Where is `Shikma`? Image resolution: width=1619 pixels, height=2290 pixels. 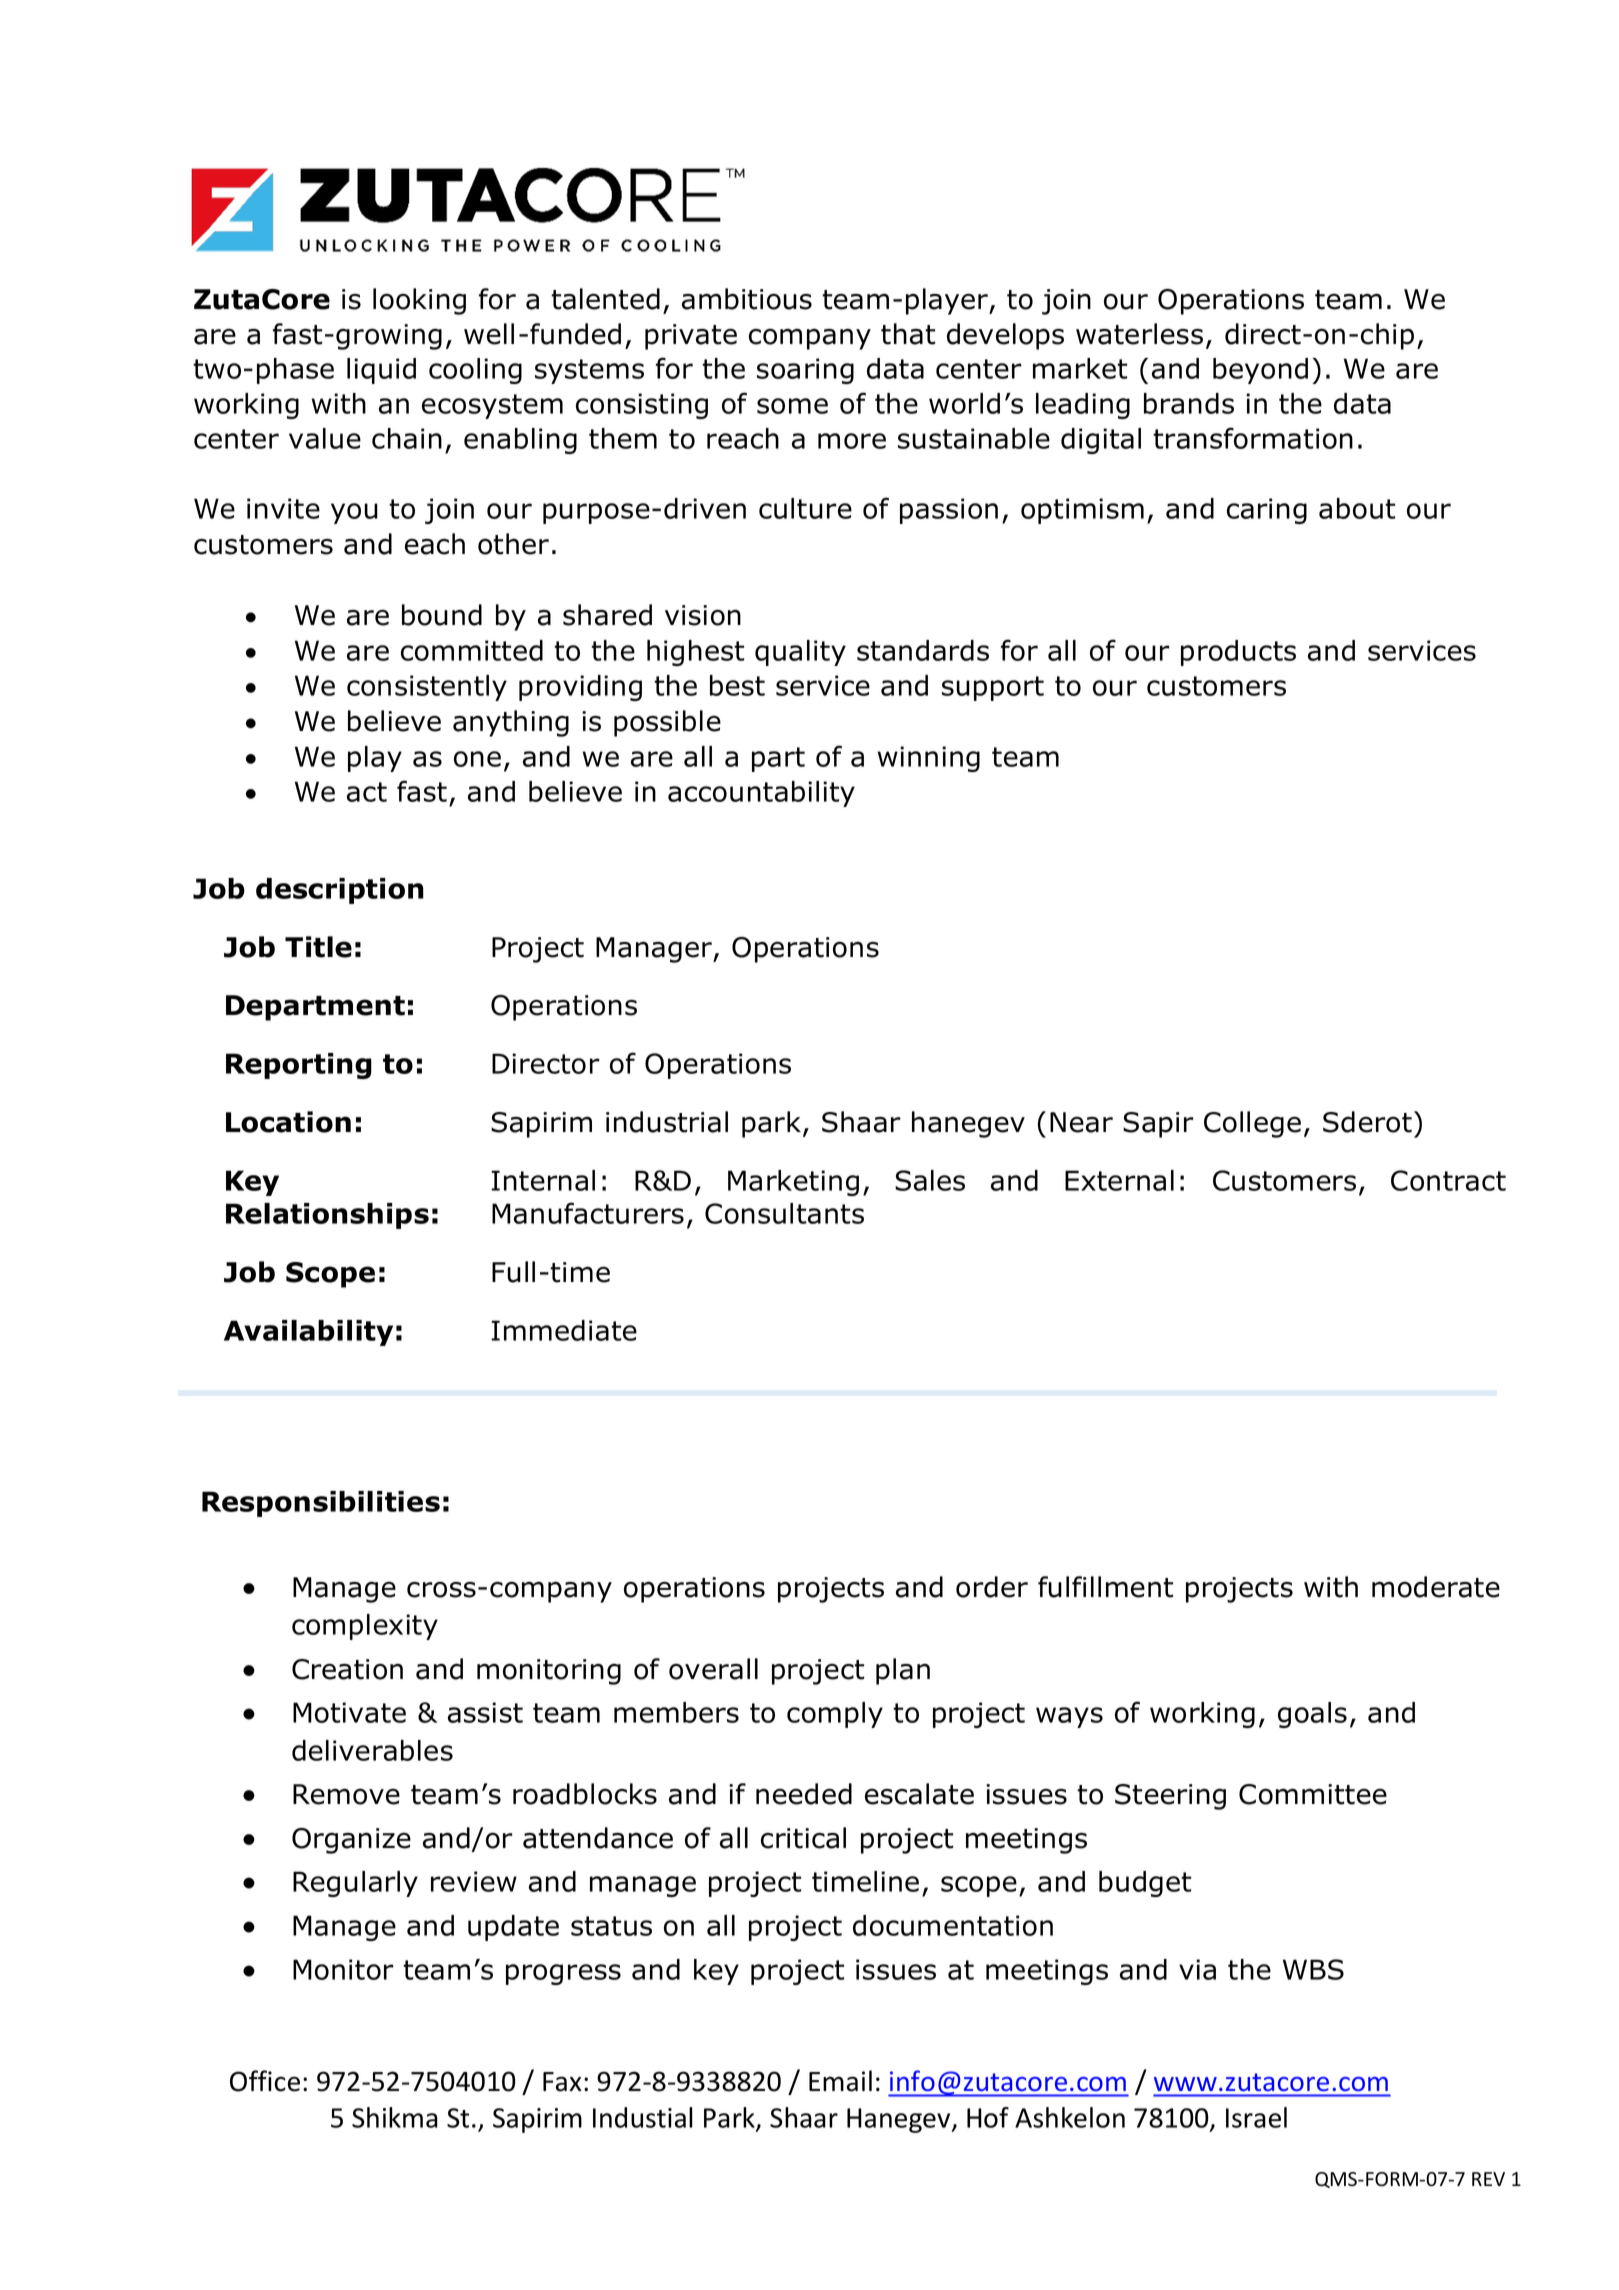
Shikma is located at coordinates (395, 2117).
